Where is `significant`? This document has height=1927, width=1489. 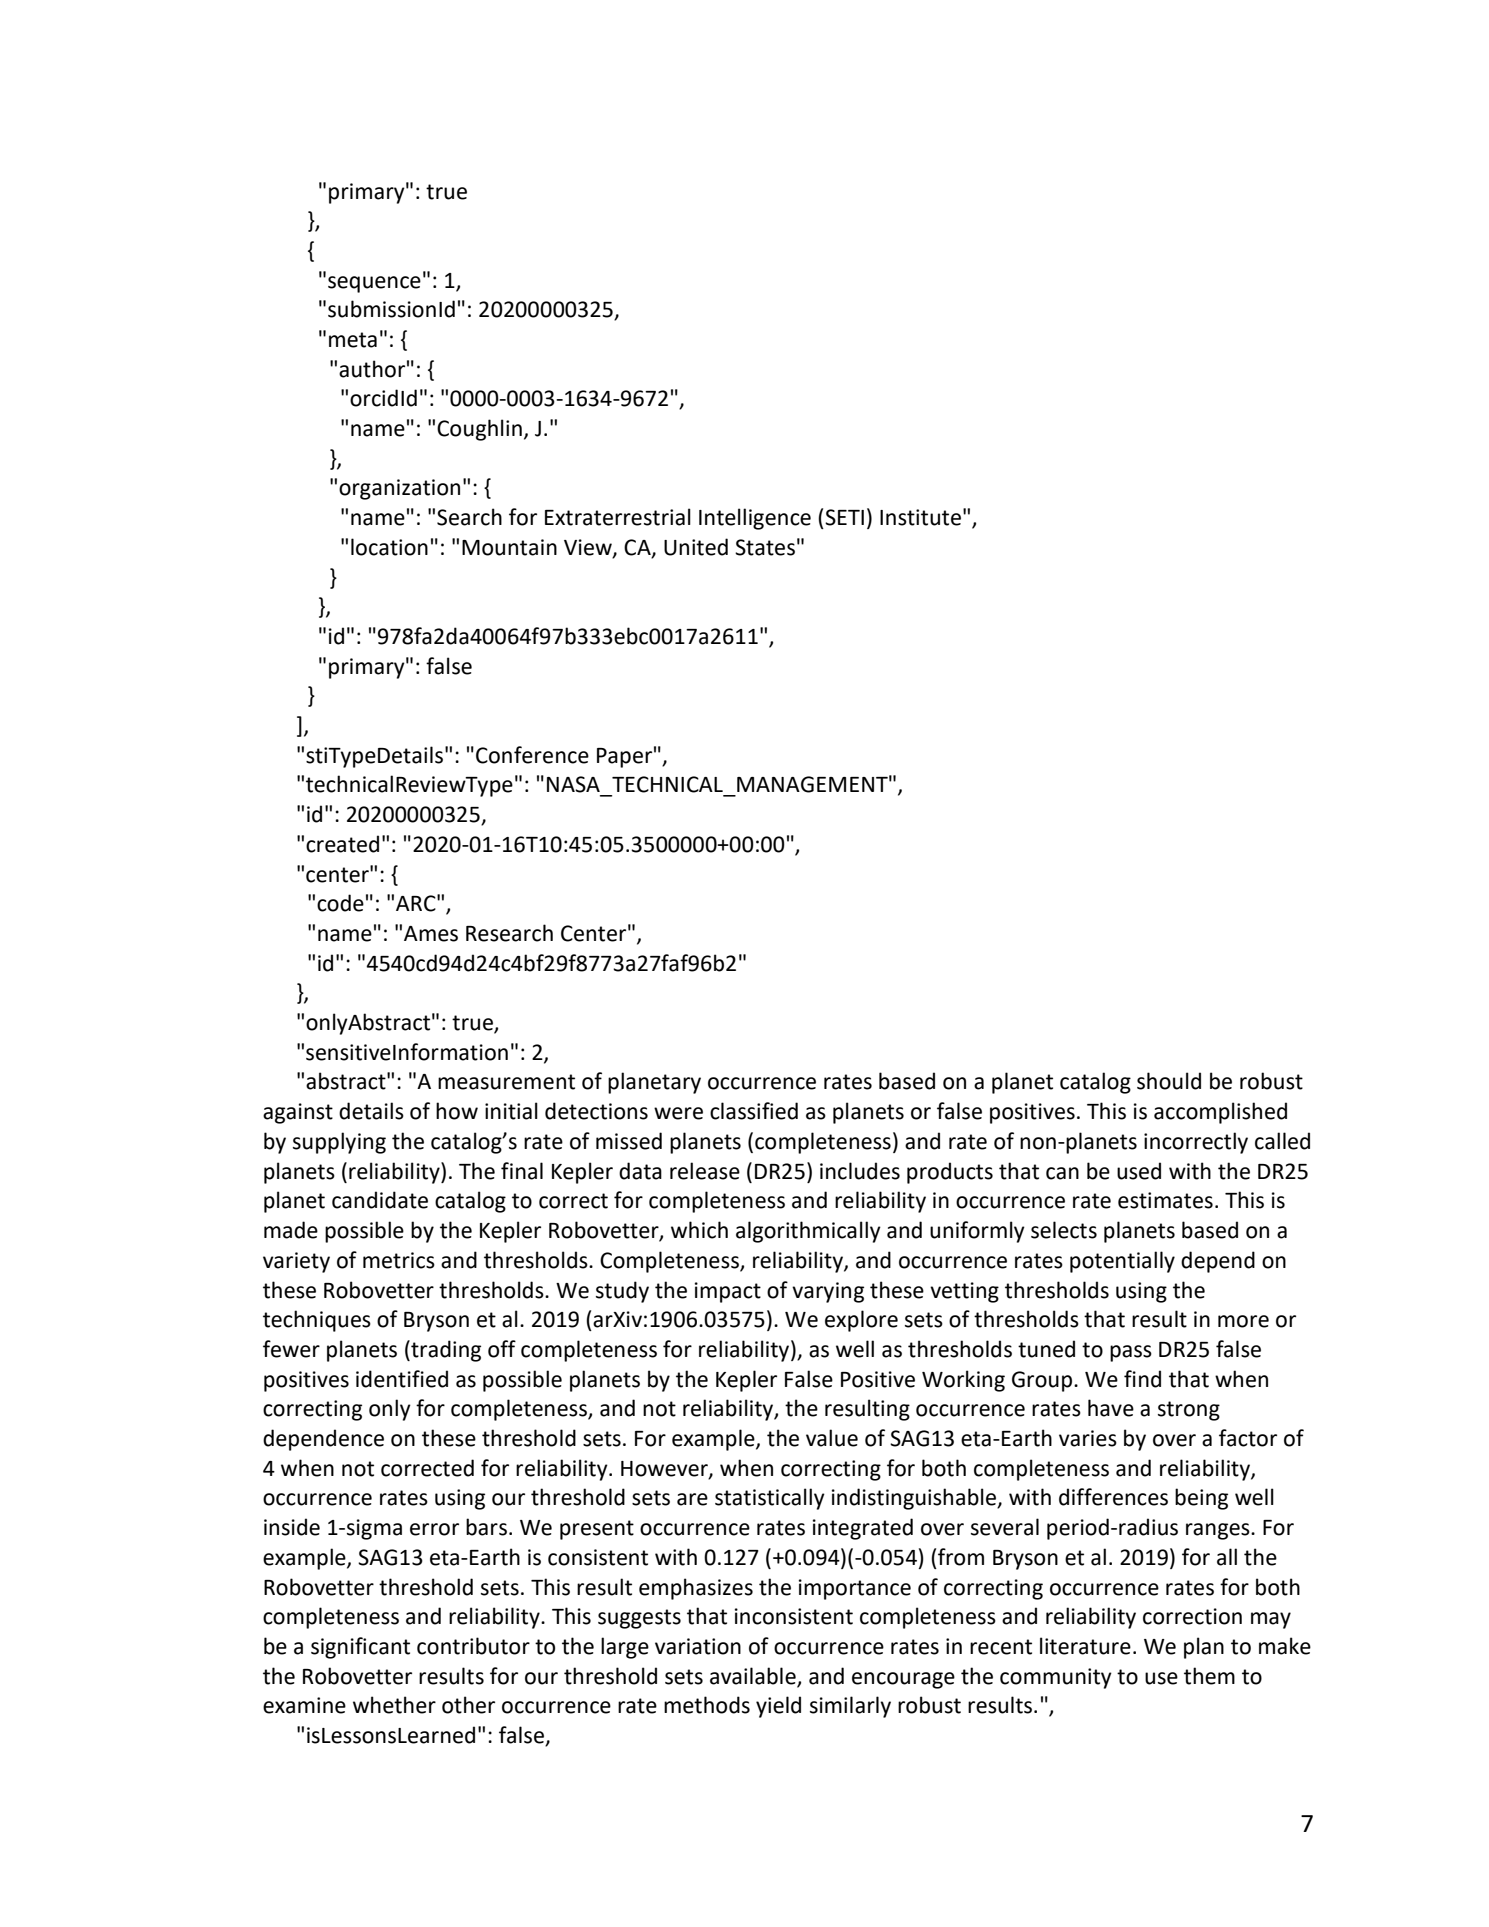
significant is located at coordinates (360, 1648).
